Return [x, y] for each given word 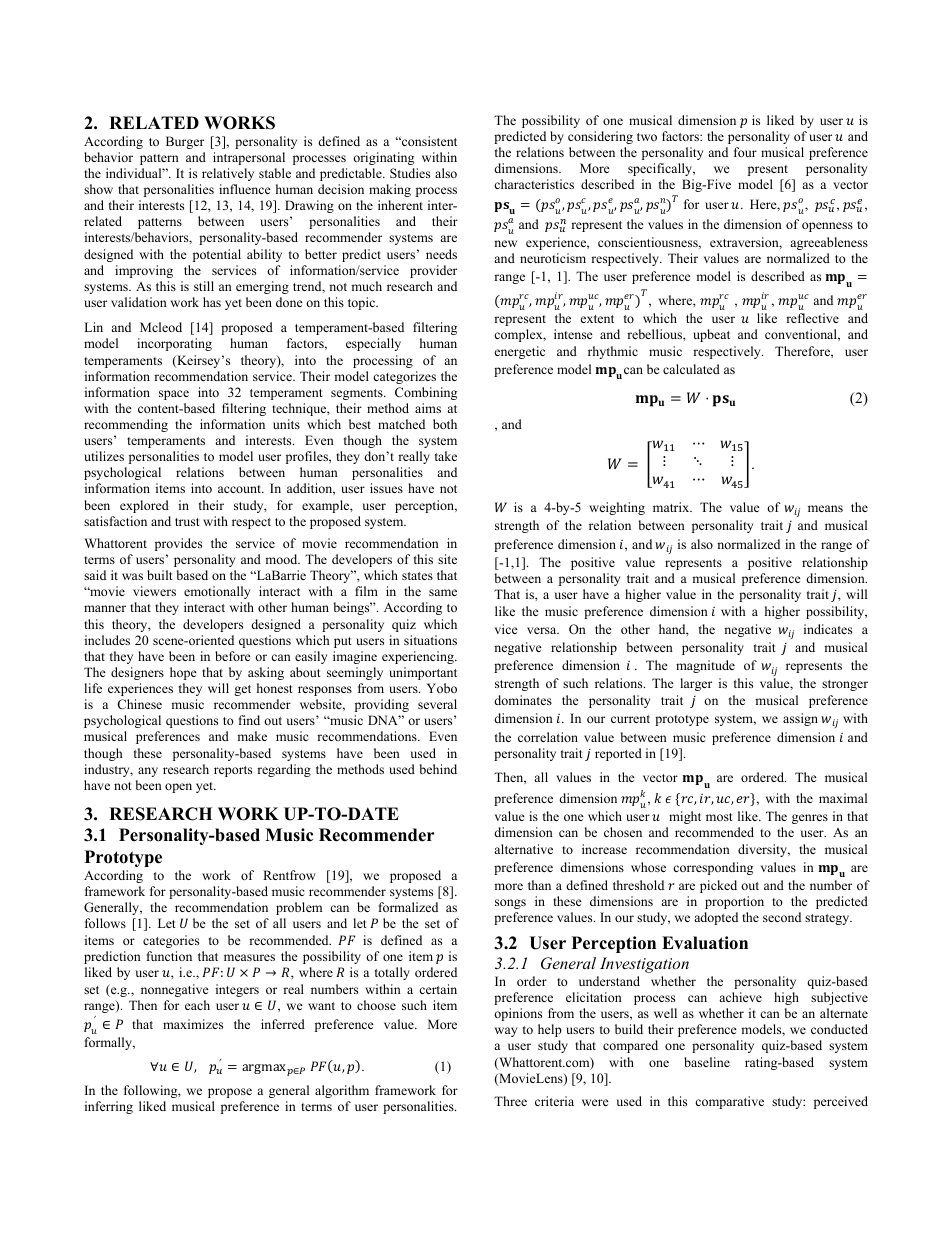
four [745, 152]
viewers [154, 591]
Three [510, 1101]
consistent [428, 141]
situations [430, 640]
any [148, 772]
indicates [828, 629]
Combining [426, 393]
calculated [691, 369]
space [174, 395]
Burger [185, 142]
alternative [523, 849]
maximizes [193, 1024]
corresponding [713, 868]
